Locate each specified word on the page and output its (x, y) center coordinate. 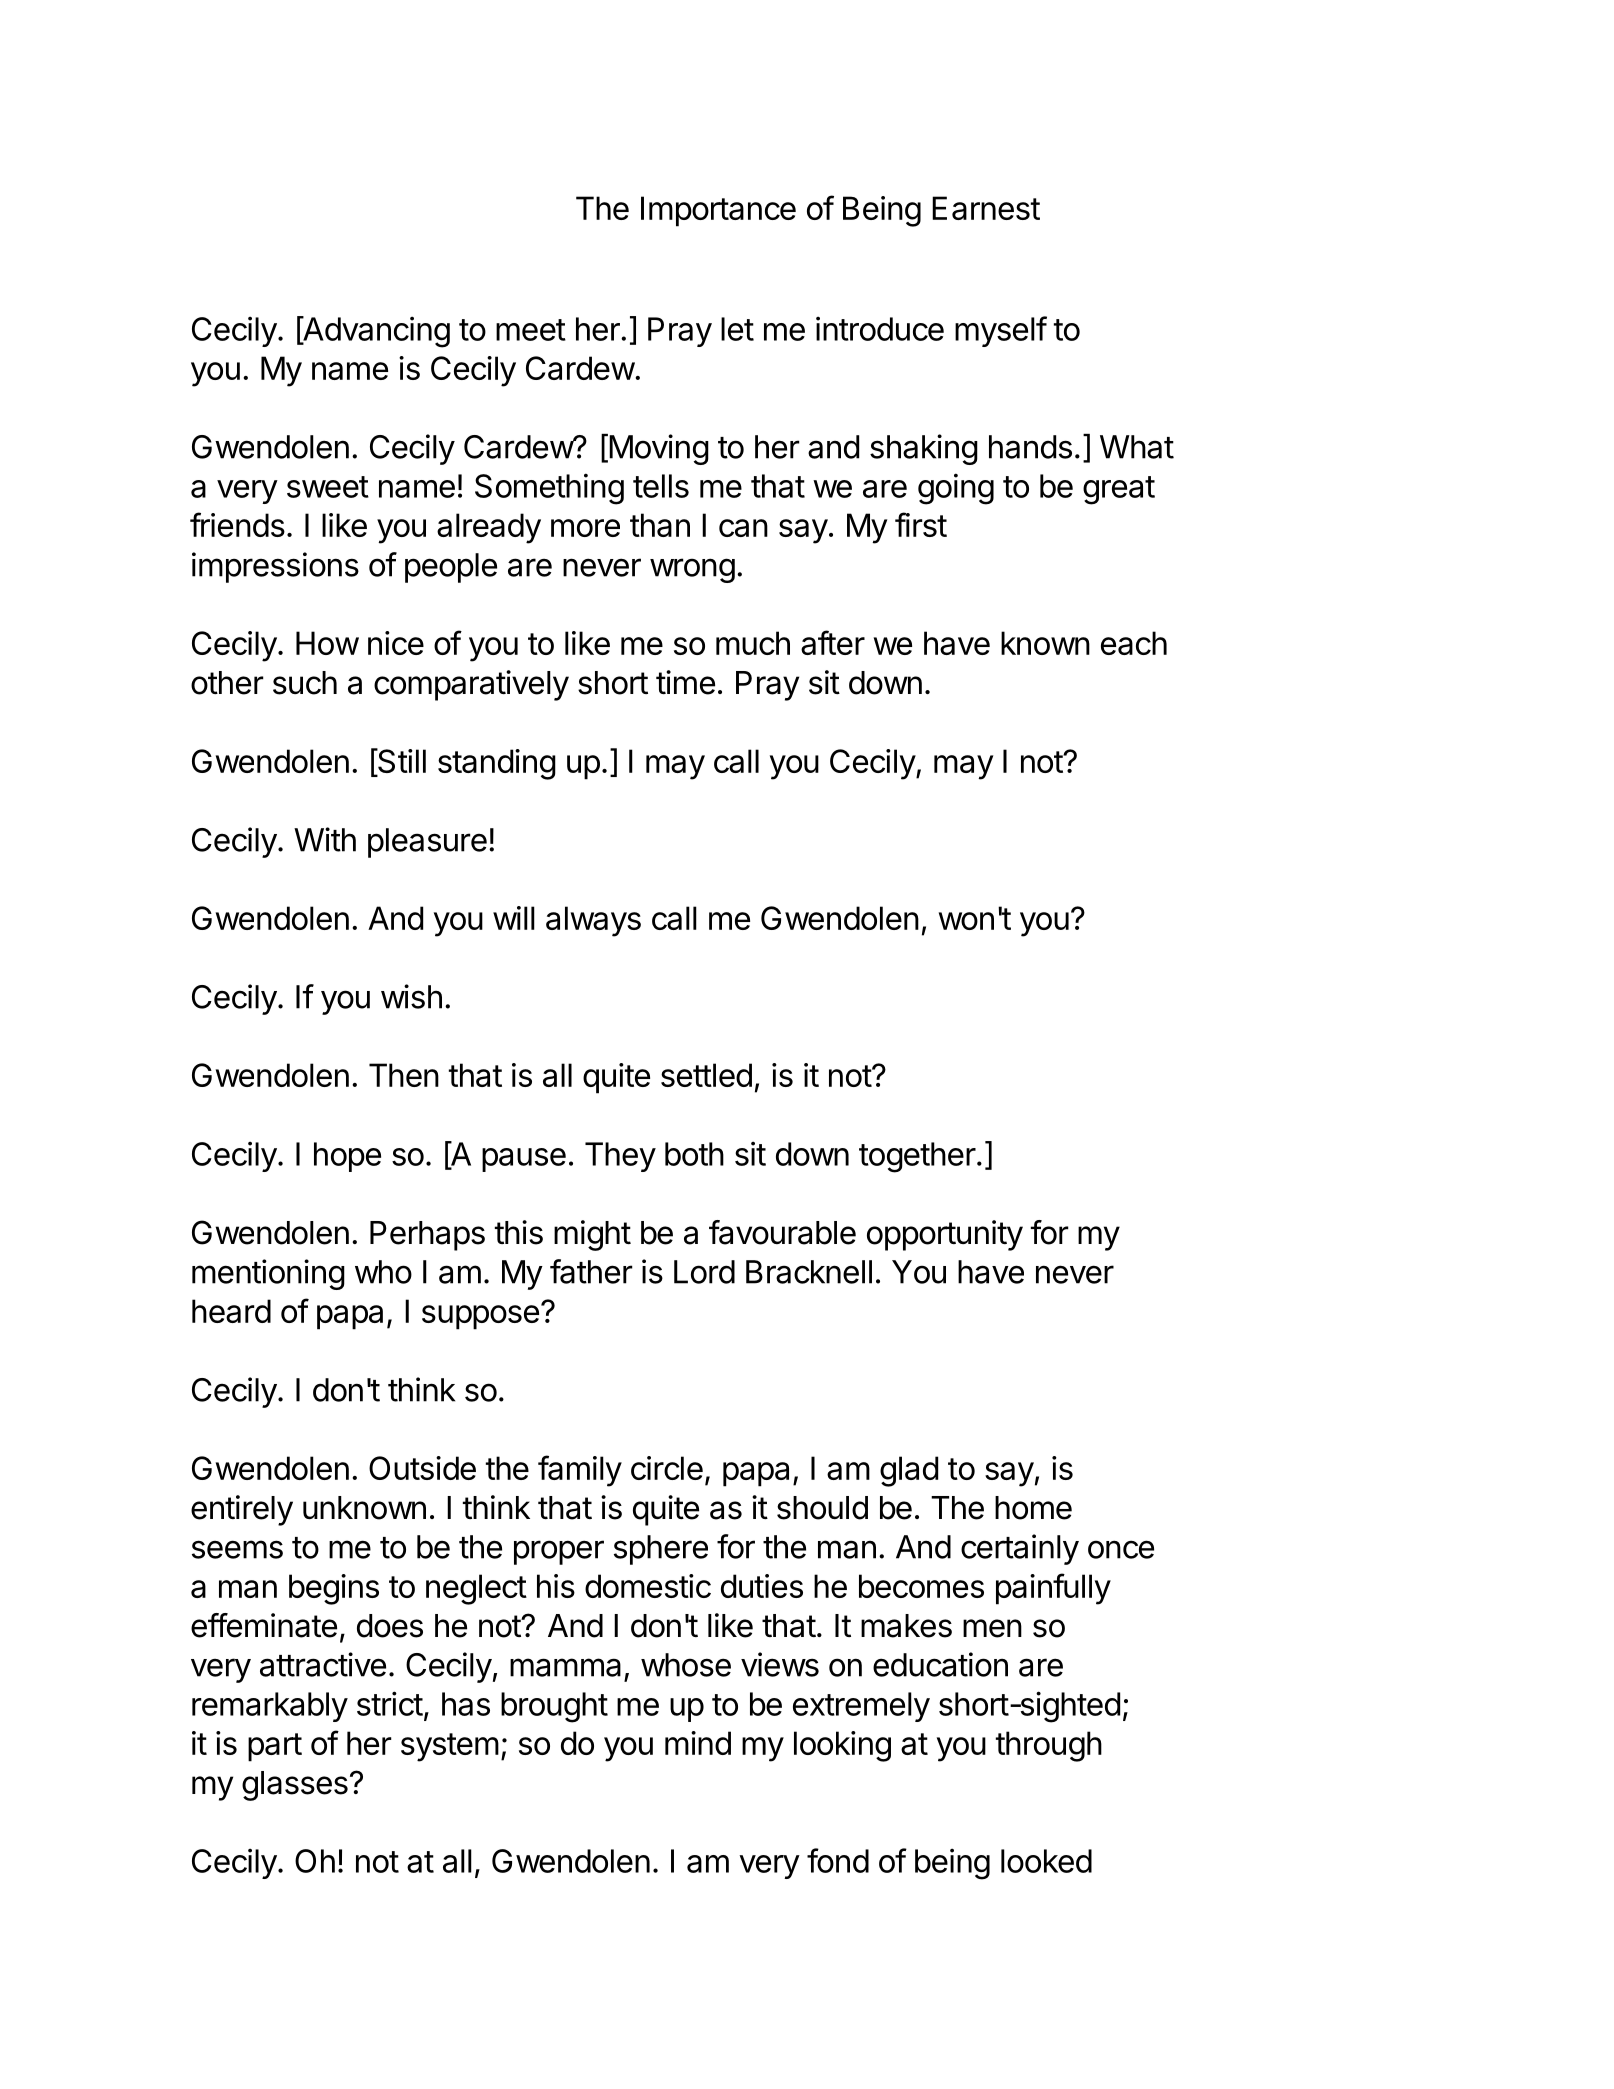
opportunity (945, 1235)
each (1134, 643)
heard (231, 1311)
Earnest (986, 208)
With (325, 839)
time (685, 682)
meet (531, 330)
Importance (718, 211)
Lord (704, 1272)
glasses (295, 1786)
